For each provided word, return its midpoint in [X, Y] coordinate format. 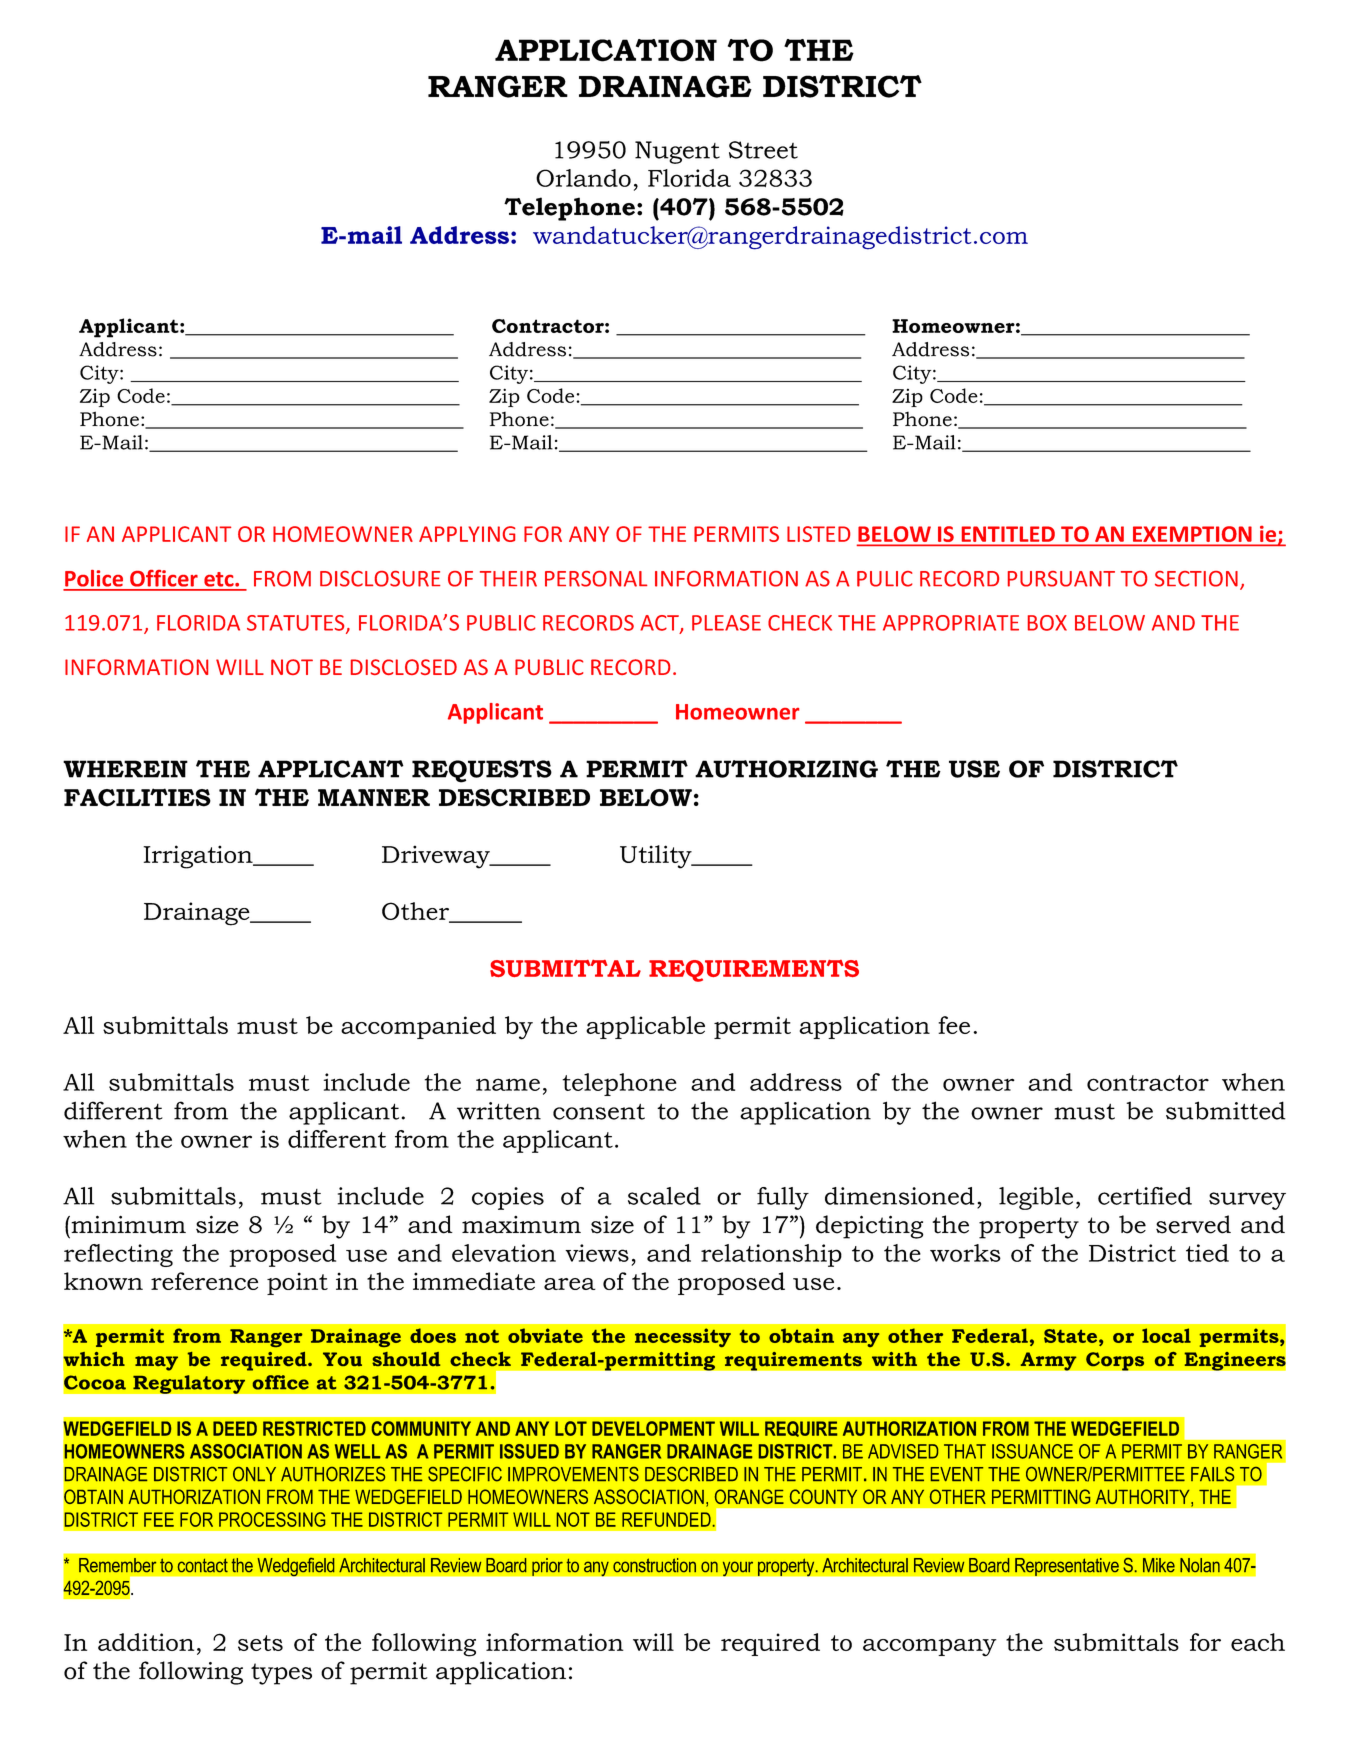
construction [654, 1565]
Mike [1159, 1565]
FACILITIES [137, 797]
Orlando [583, 178]
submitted [1226, 1110]
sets [260, 1643]
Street [763, 150]
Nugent [677, 152]
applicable [645, 1027]
